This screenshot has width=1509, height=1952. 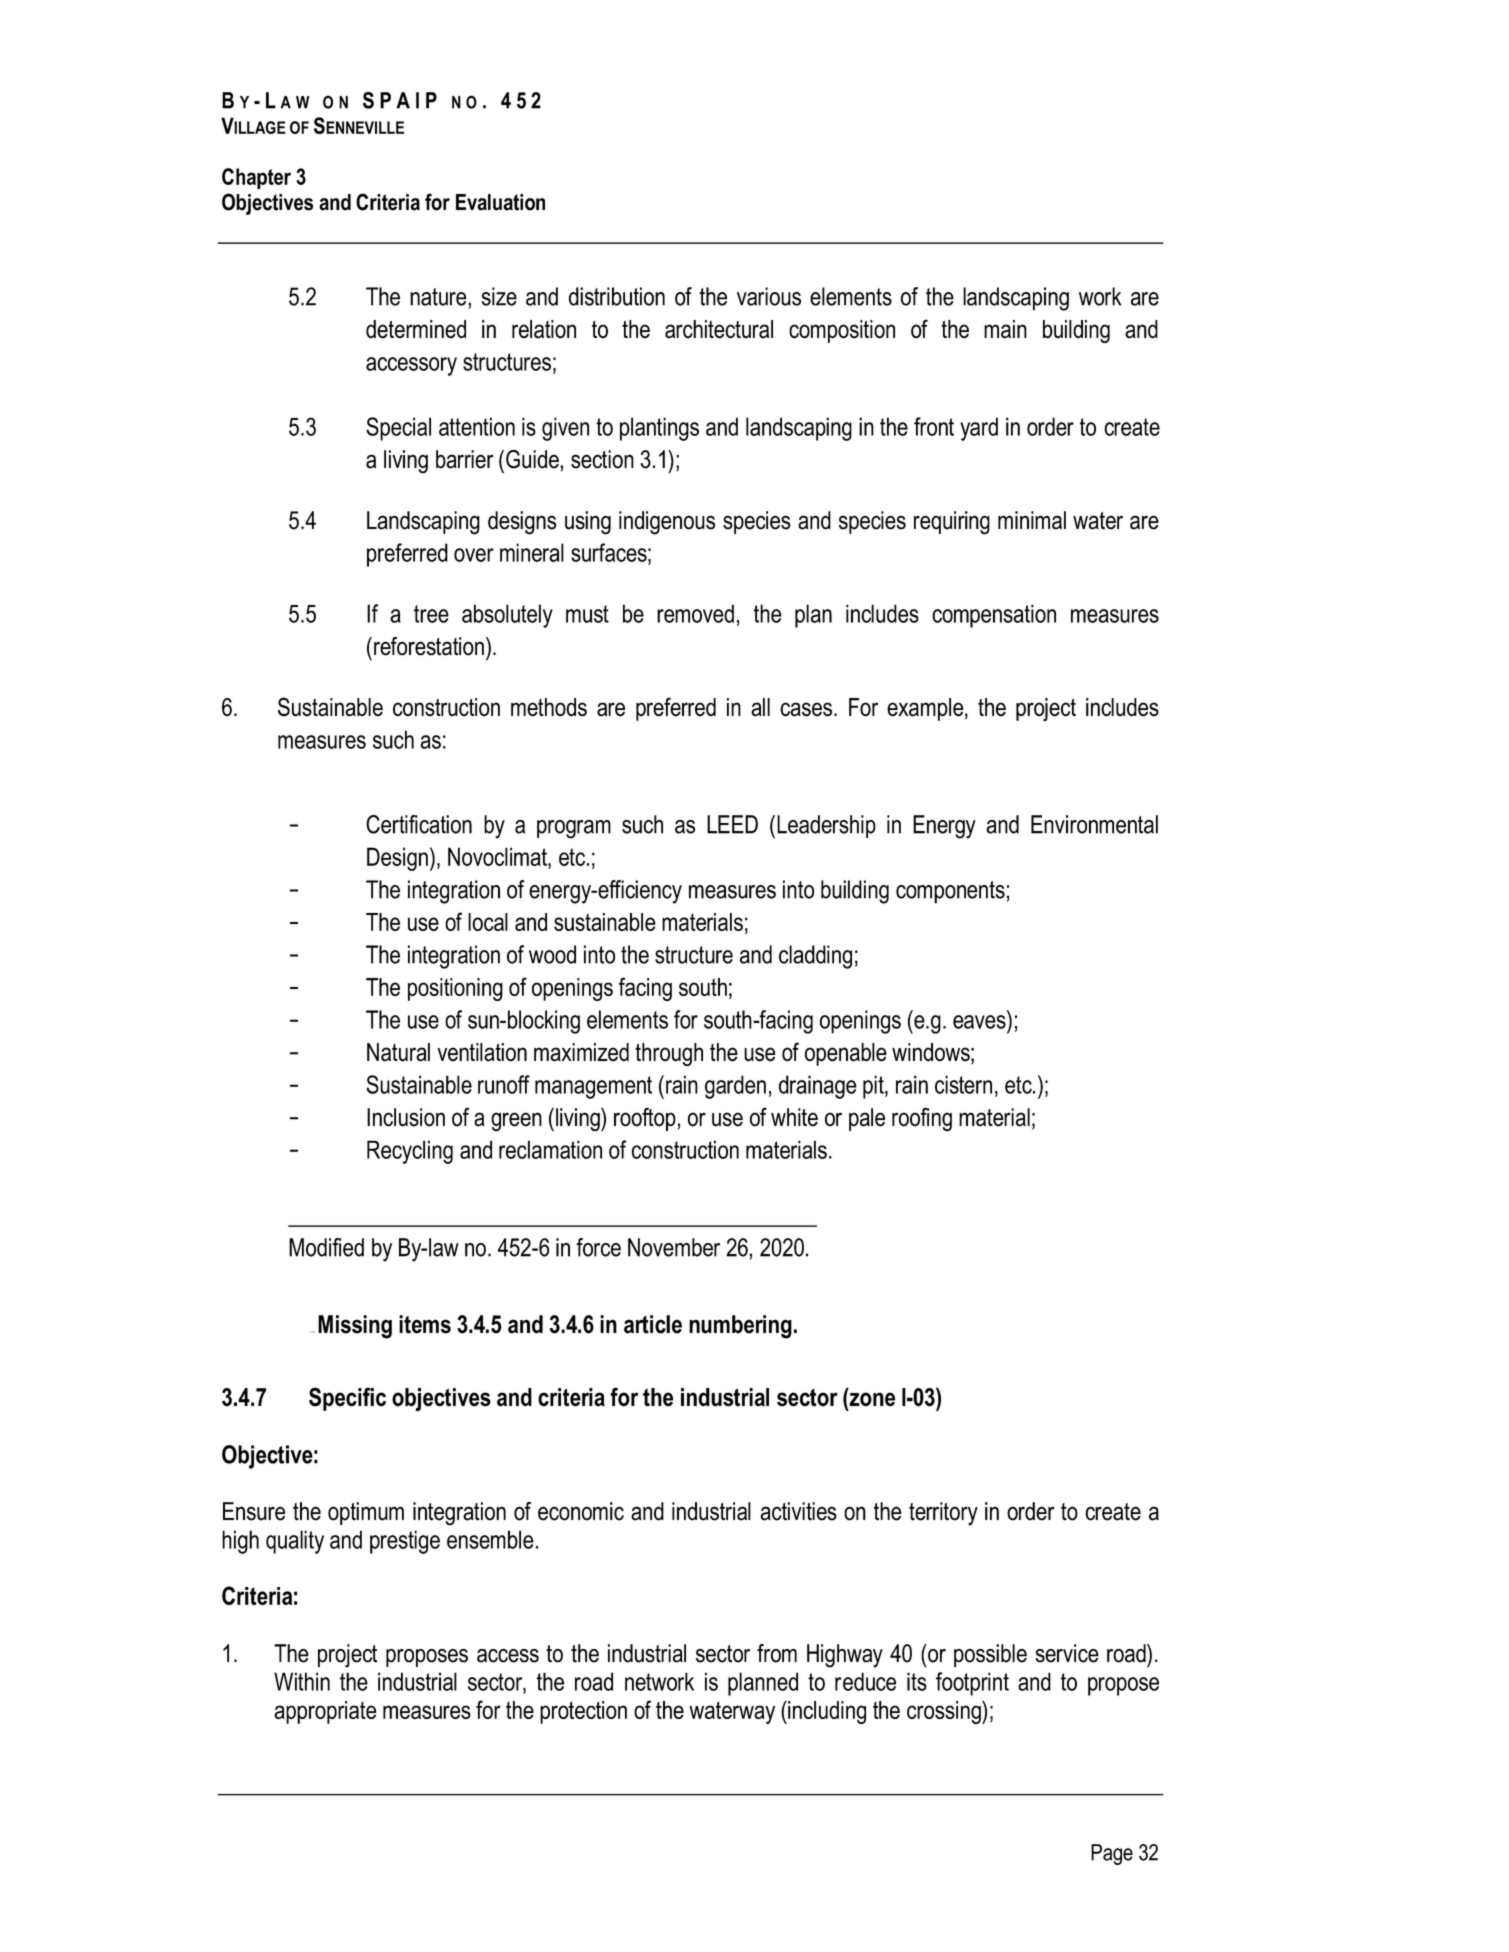 What do you see at coordinates (653, 1324) in the screenshot?
I see `article` at bounding box center [653, 1324].
